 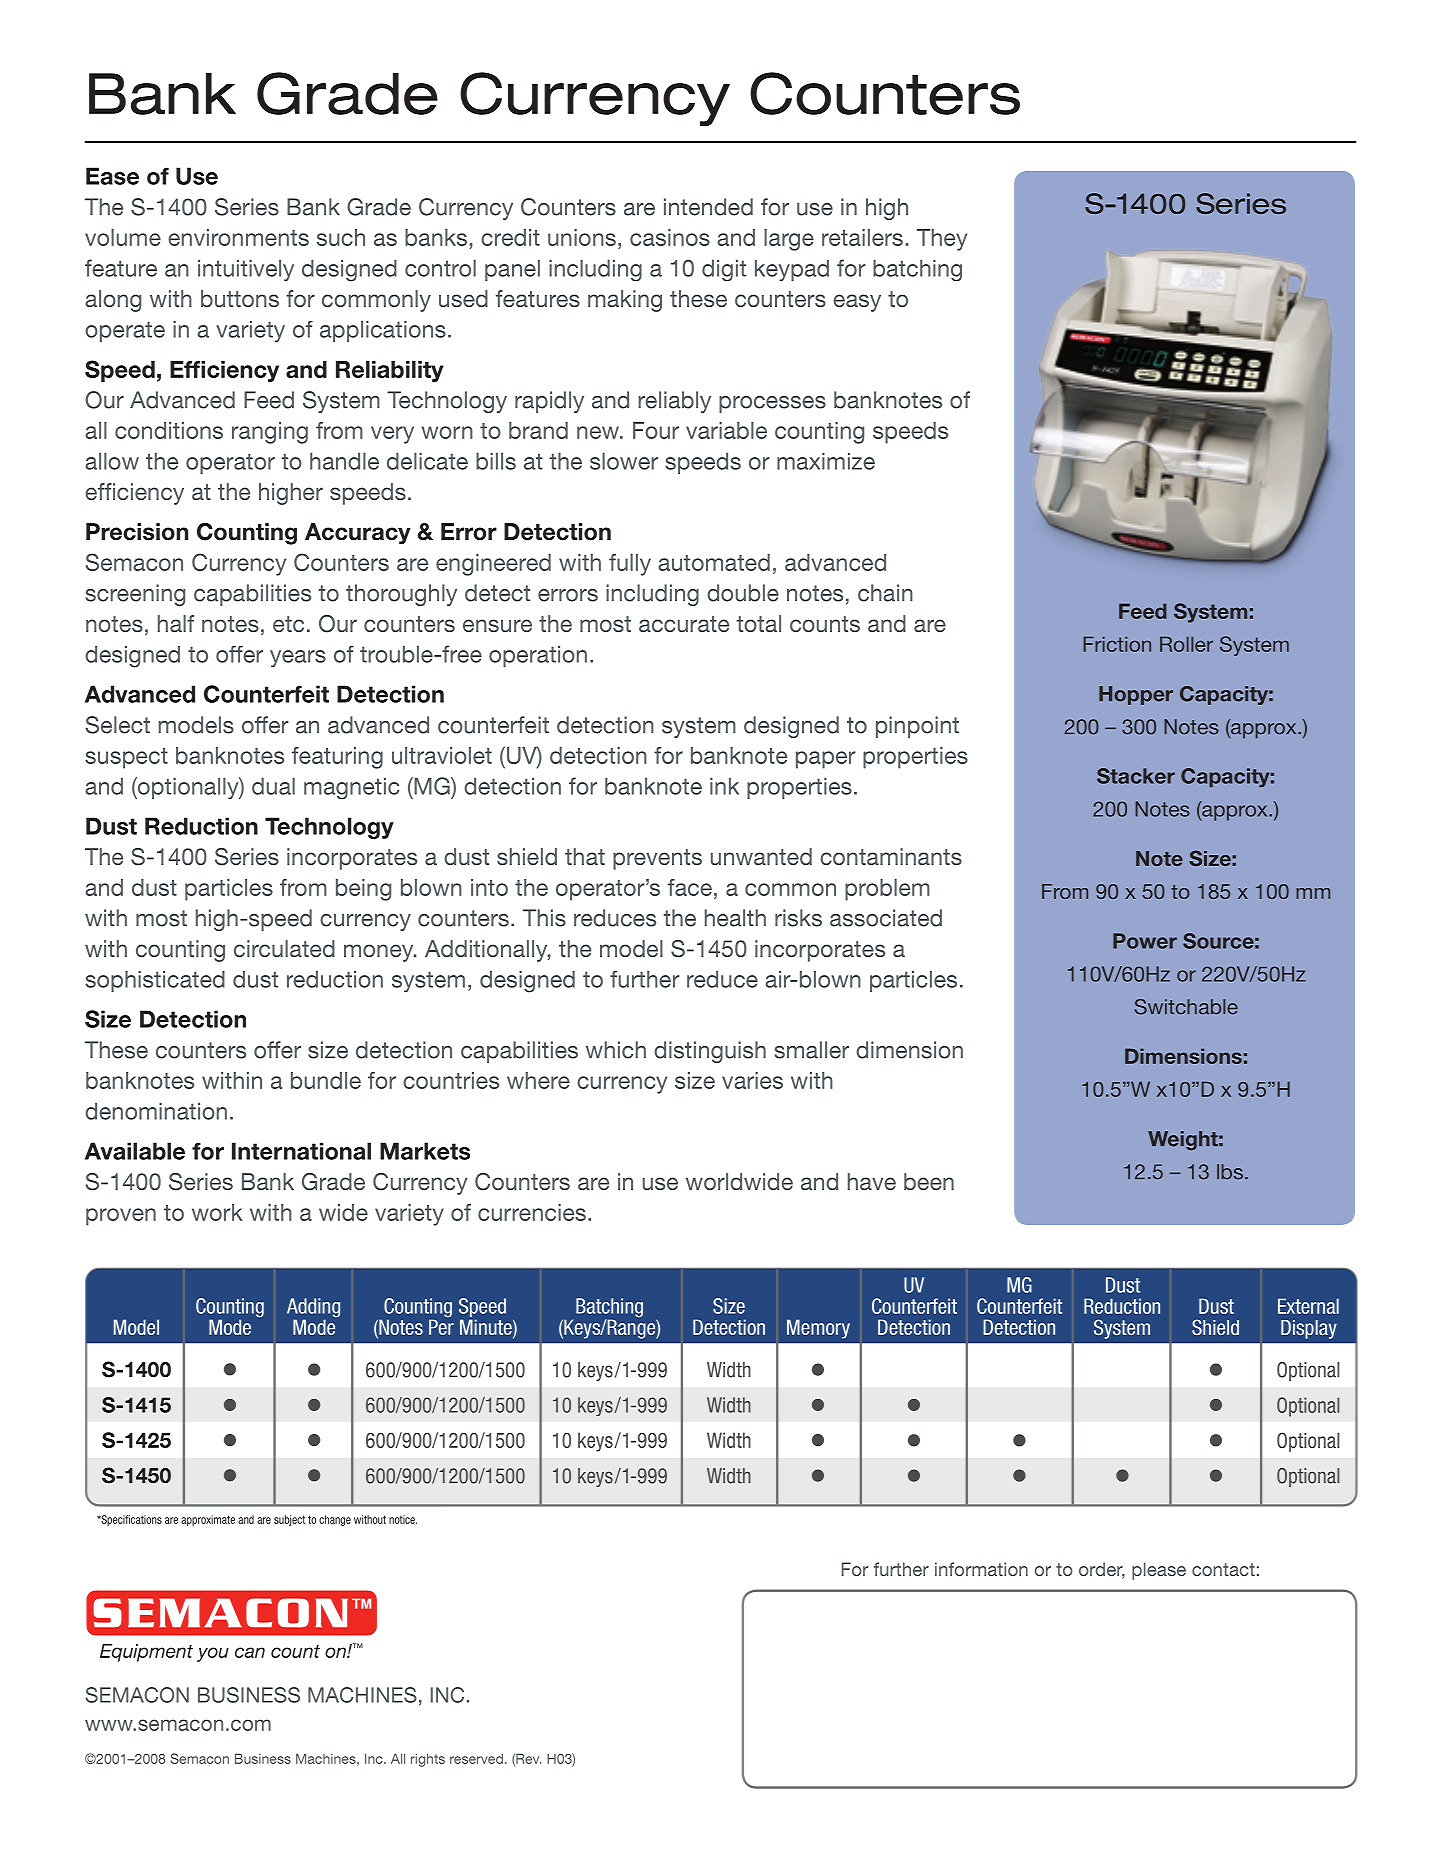 What do you see at coordinates (246, 270) in the screenshot?
I see `intuitively` at bounding box center [246, 270].
